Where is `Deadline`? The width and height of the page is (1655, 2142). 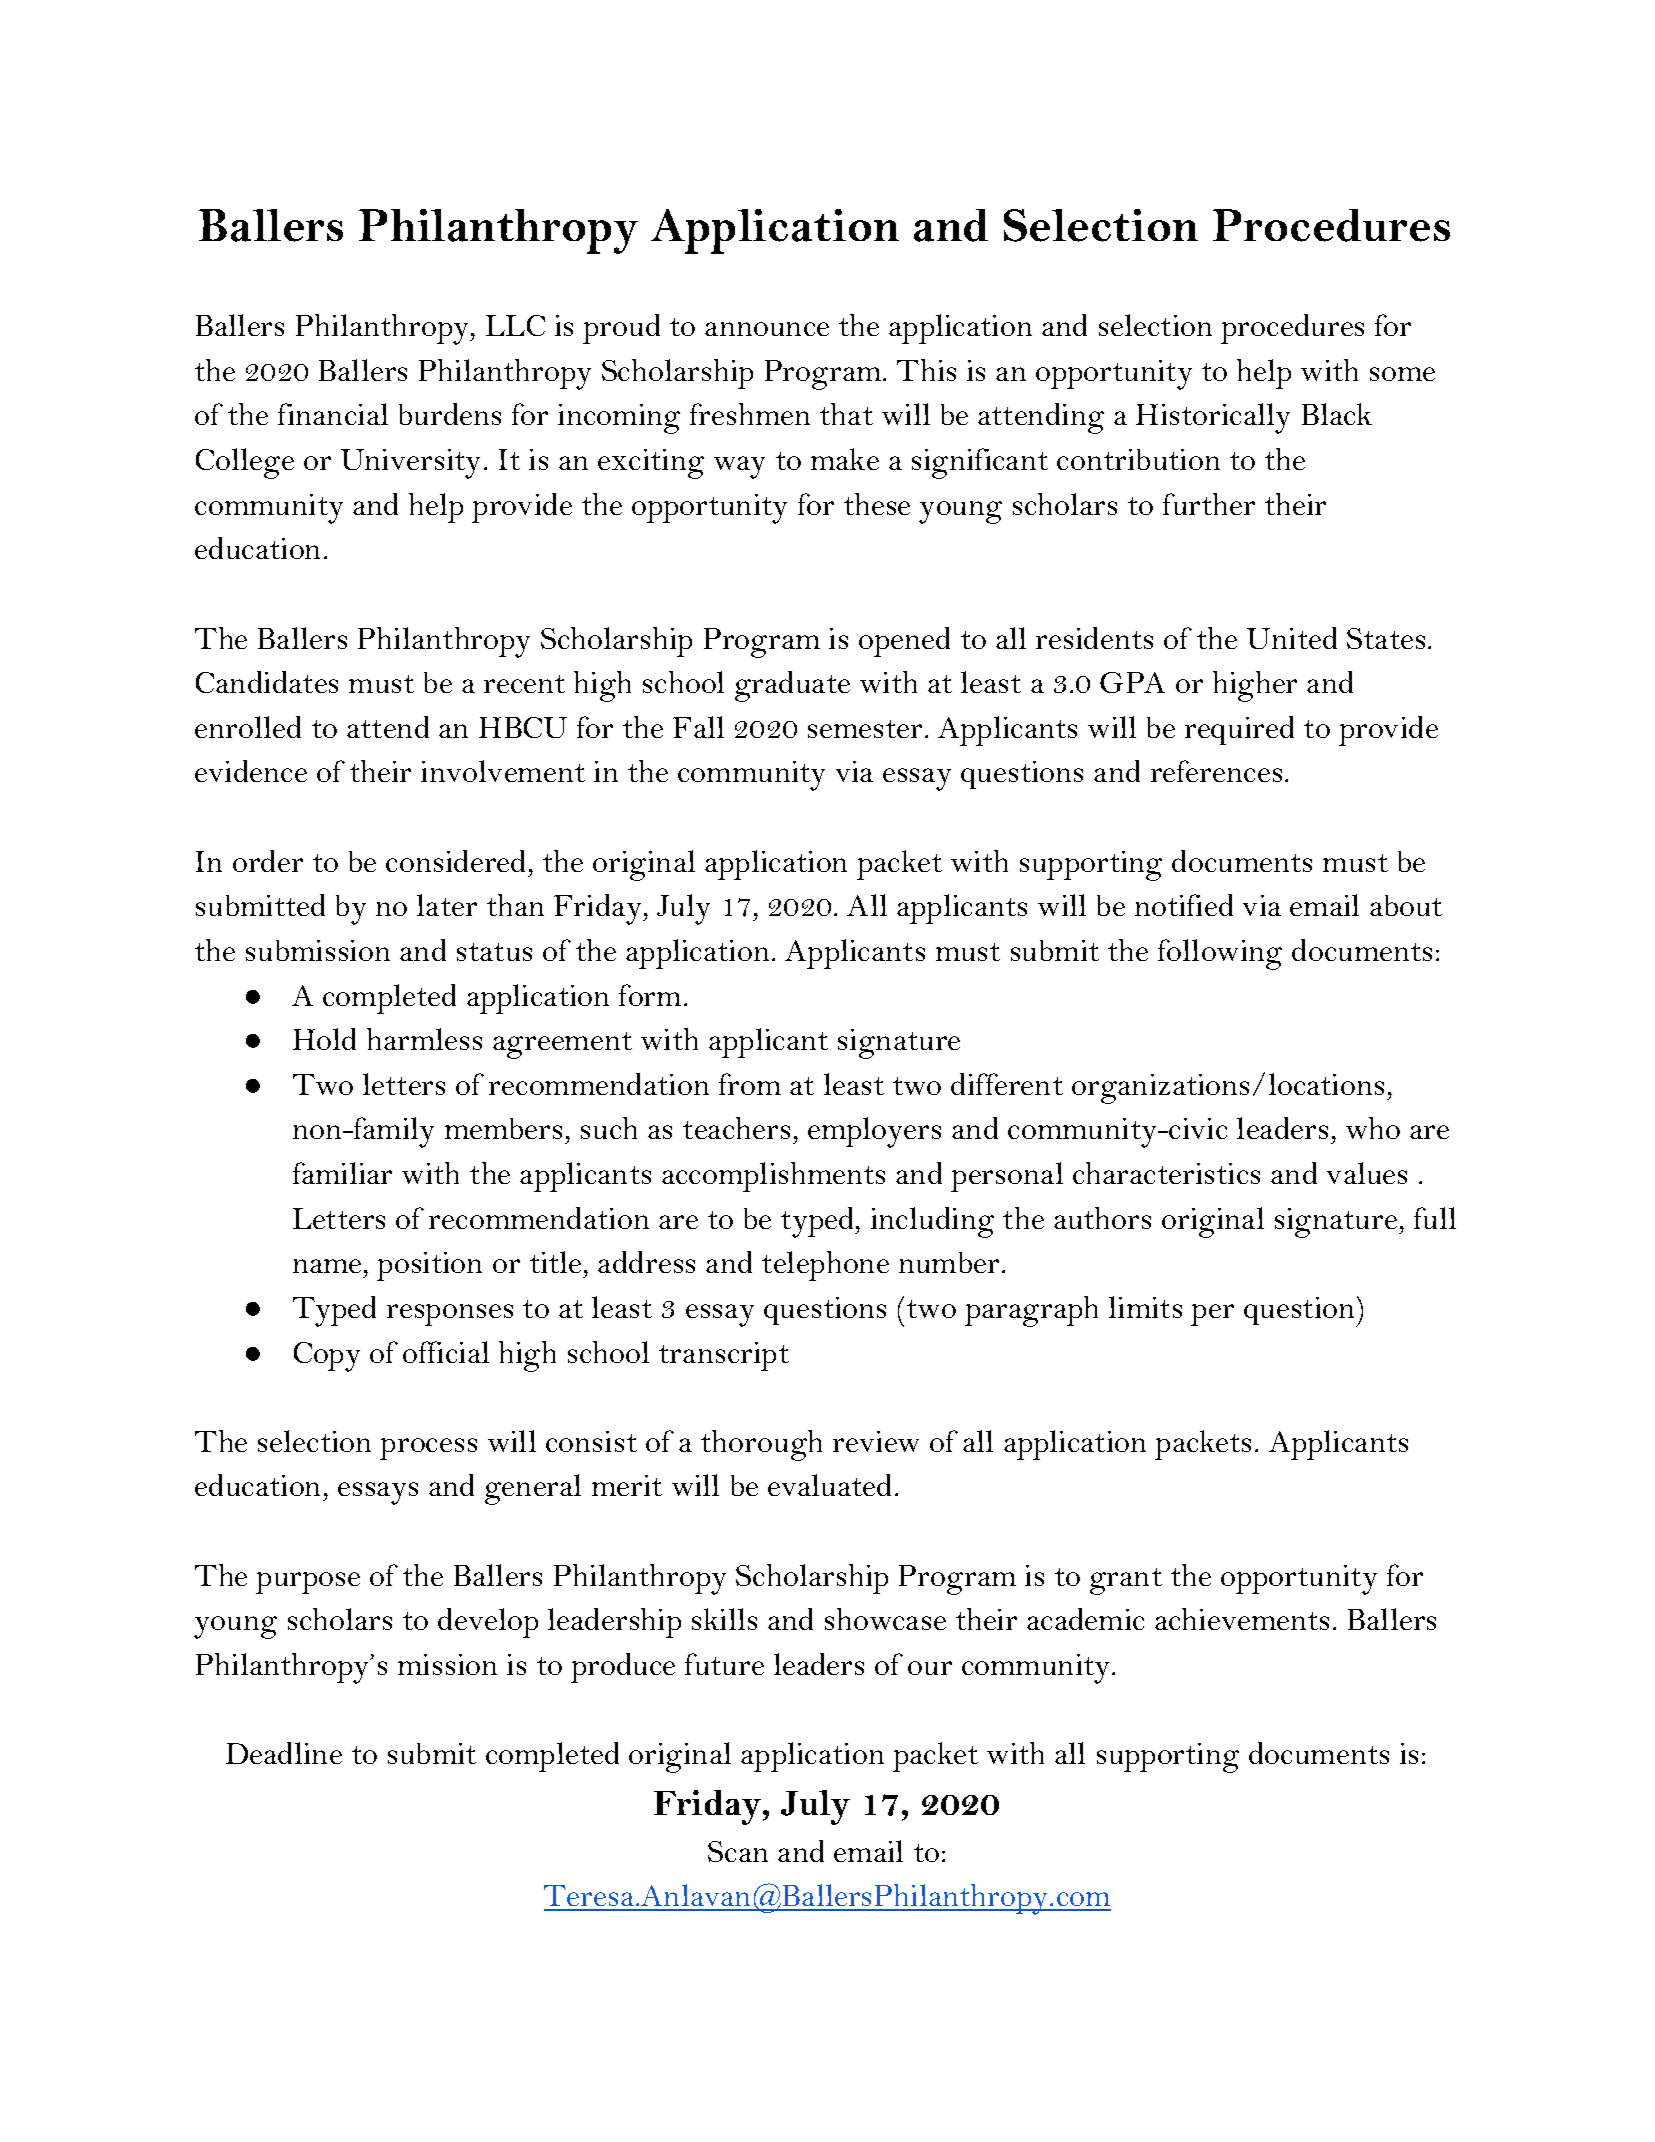
Deadline is located at coordinates (284, 1753).
